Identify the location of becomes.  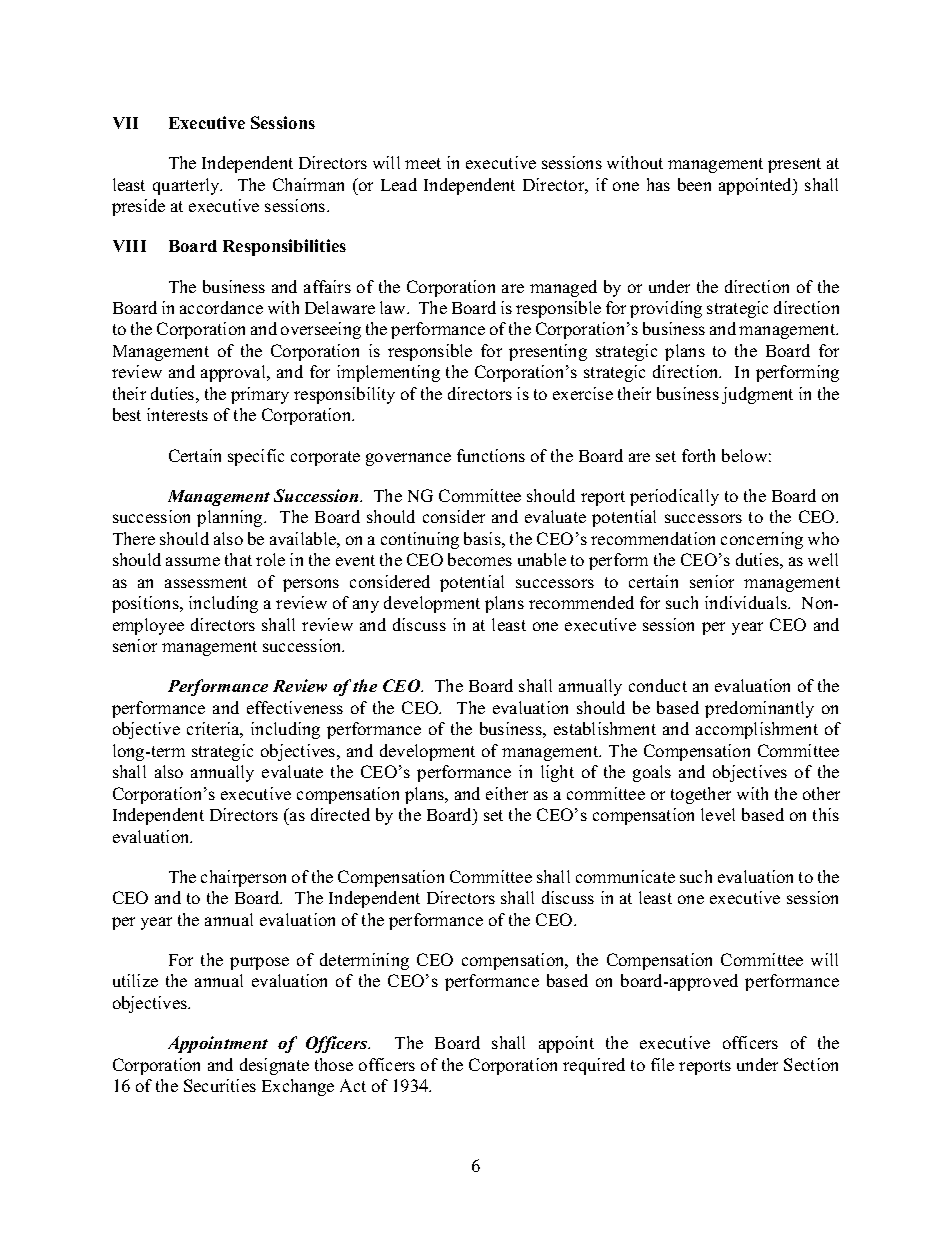
(480, 559).
